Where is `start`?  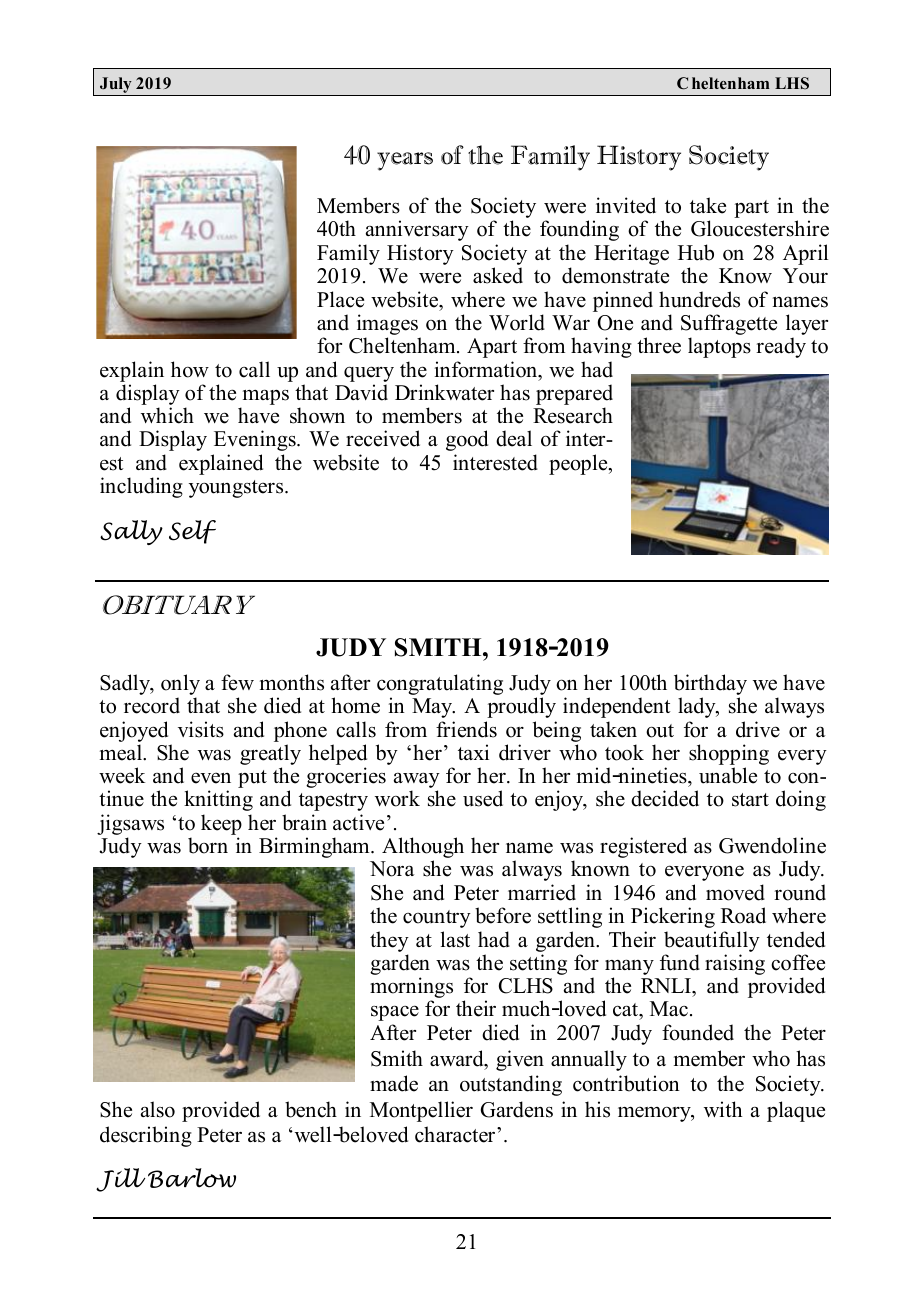
start is located at coordinates (750, 800).
